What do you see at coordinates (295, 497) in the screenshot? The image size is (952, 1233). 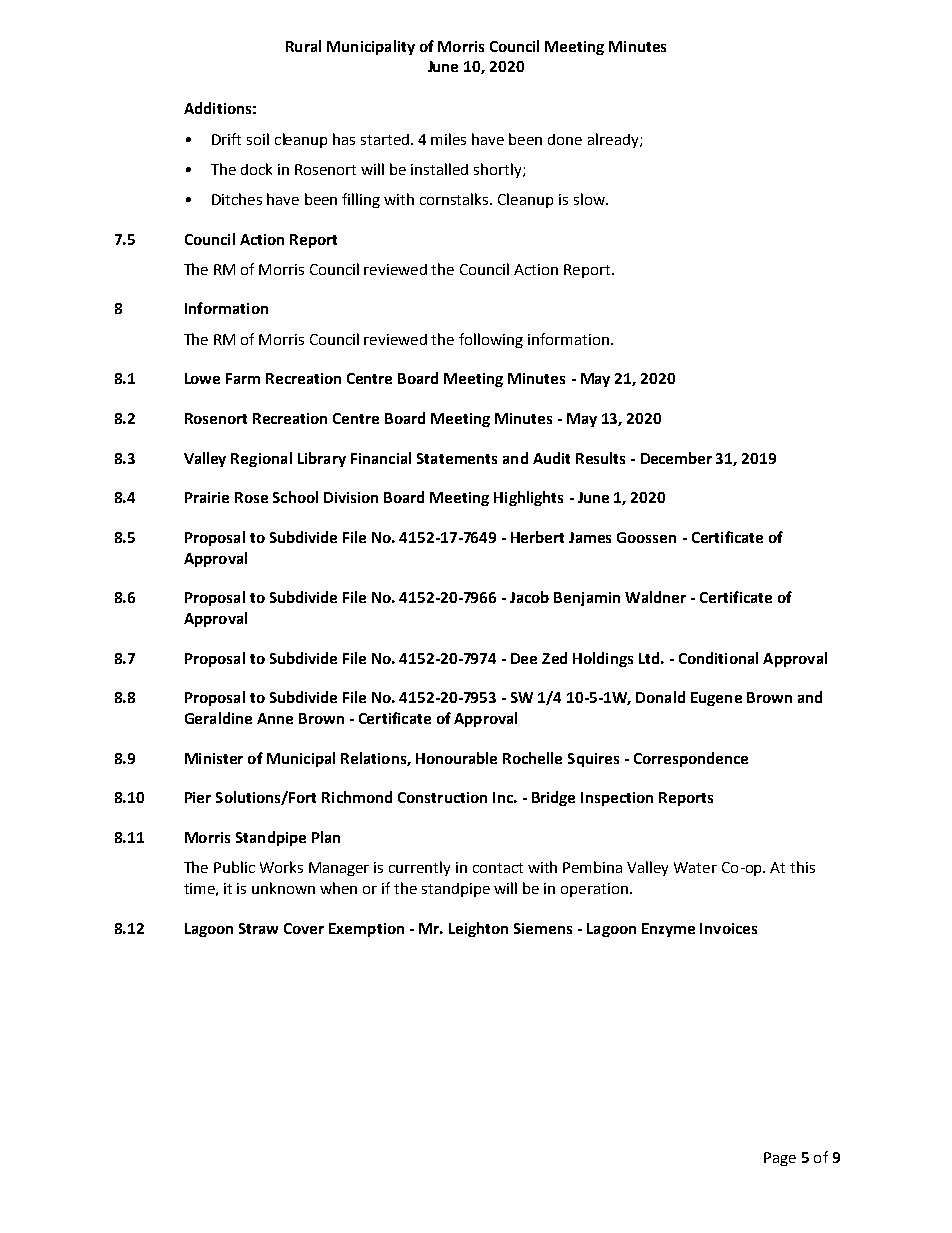 I see `School` at bounding box center [295, 497].
